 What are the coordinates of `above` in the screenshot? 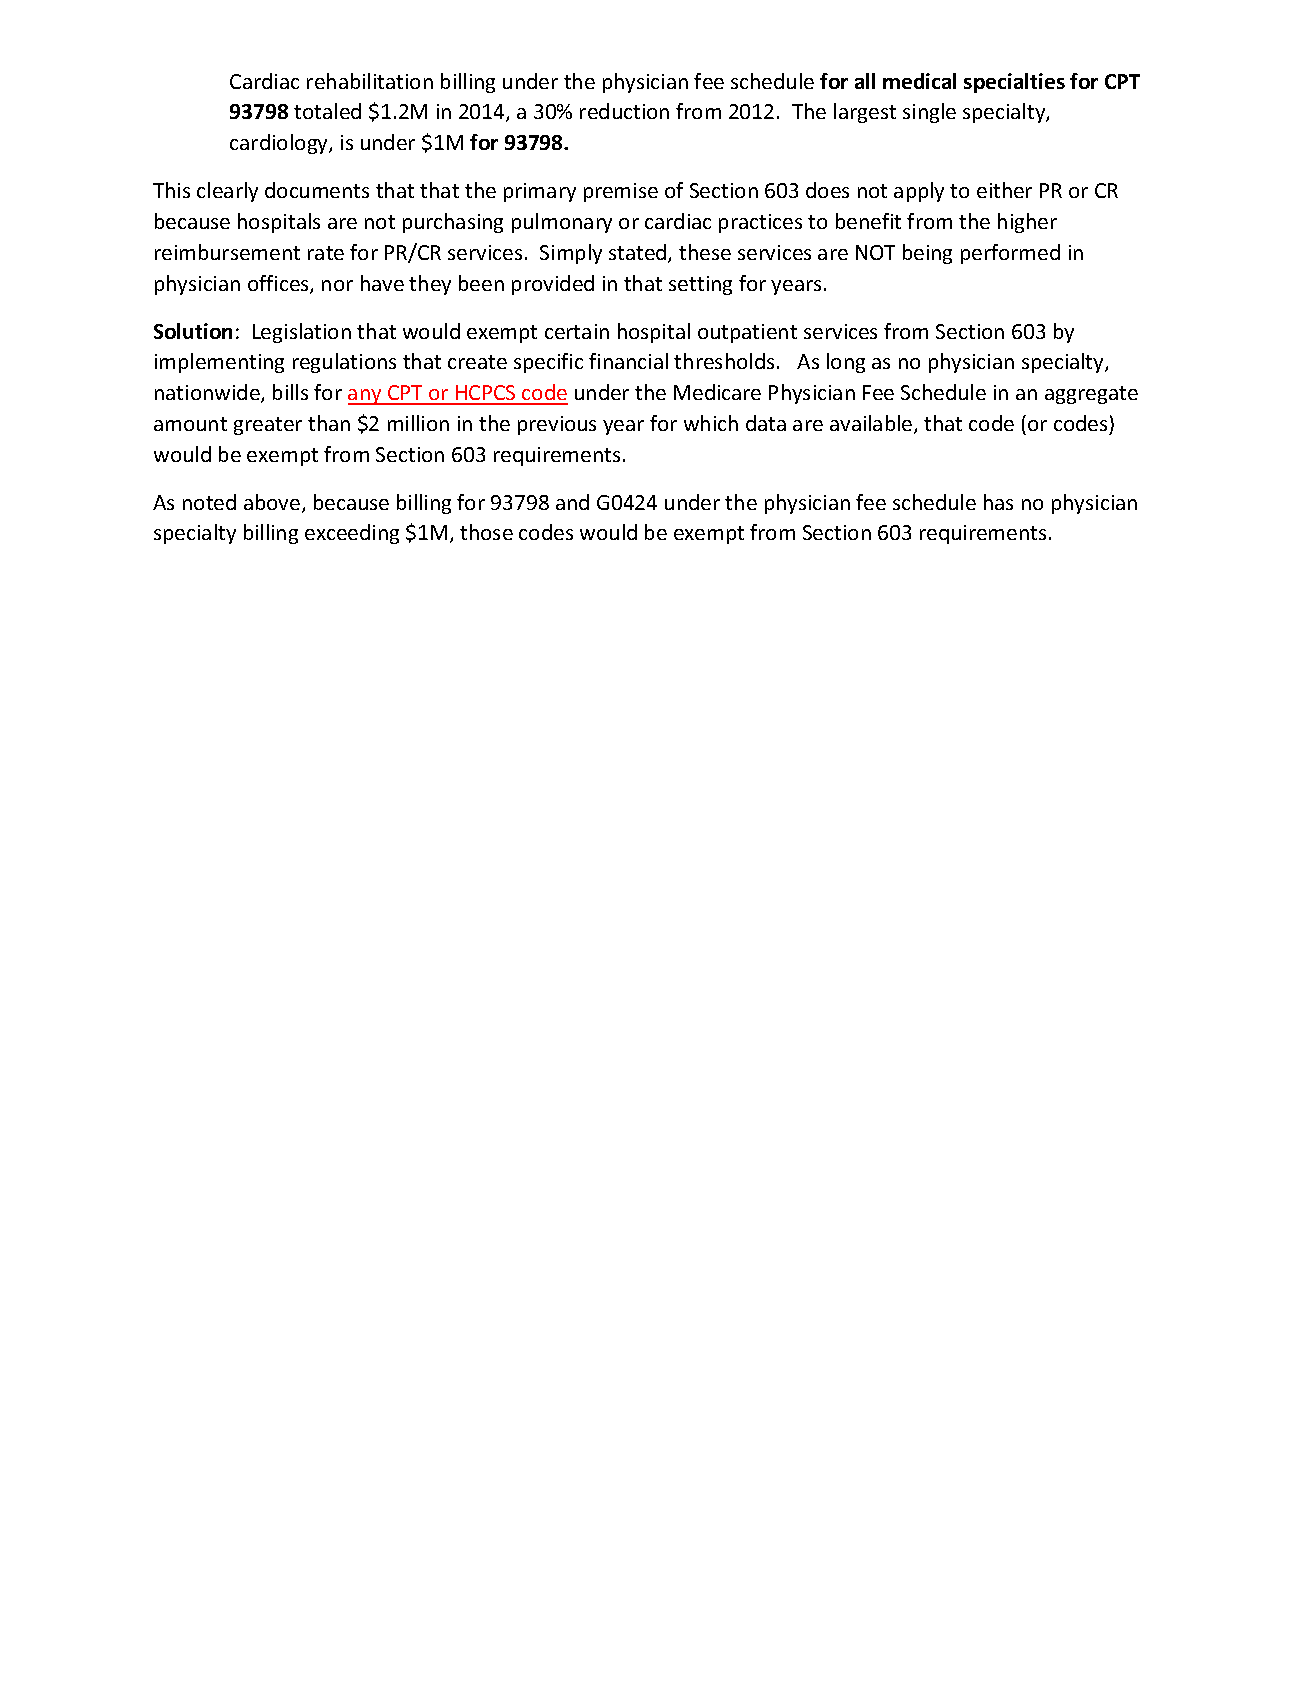 It's located at (273, 503).
